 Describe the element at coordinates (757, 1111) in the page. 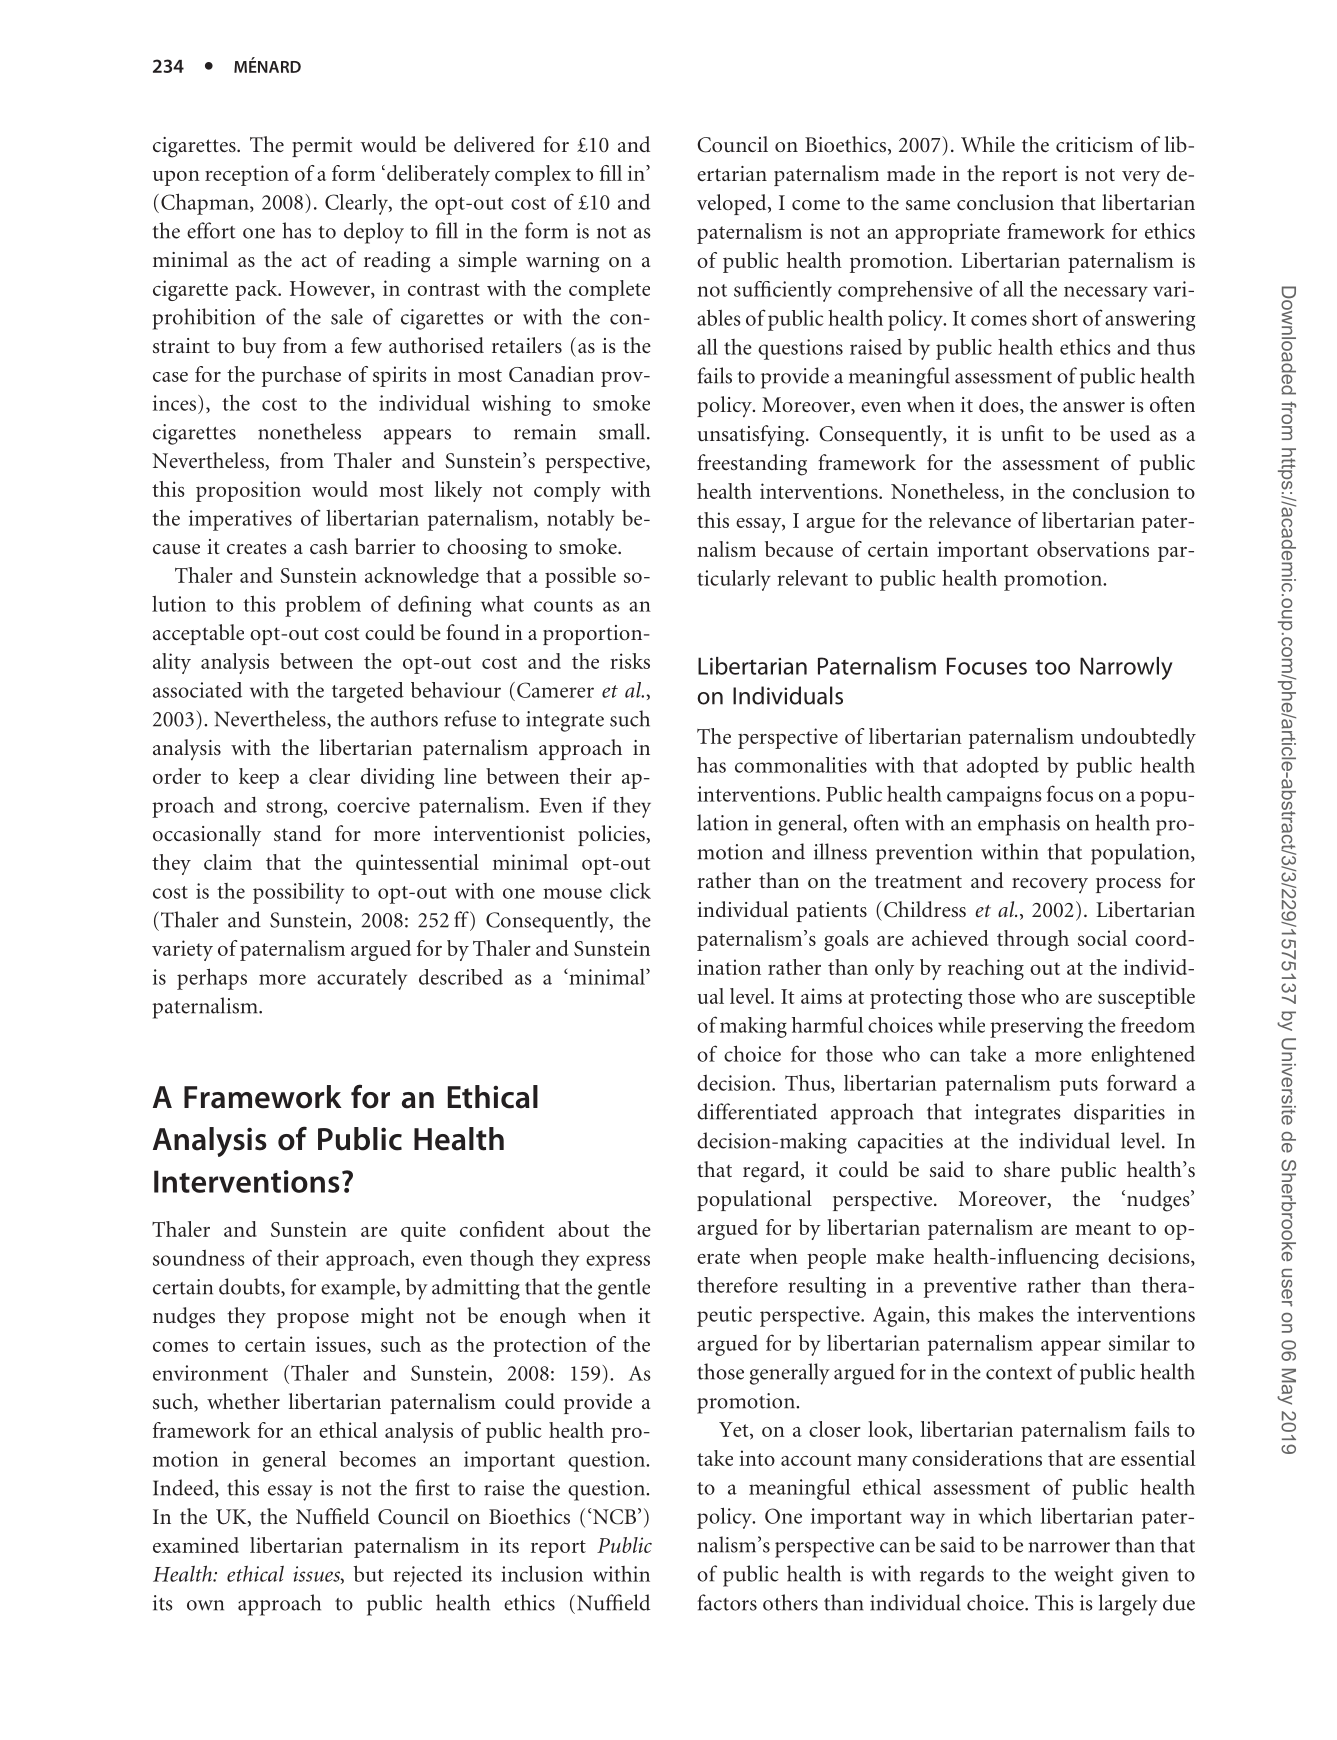

I see `differentiated` at that location.
